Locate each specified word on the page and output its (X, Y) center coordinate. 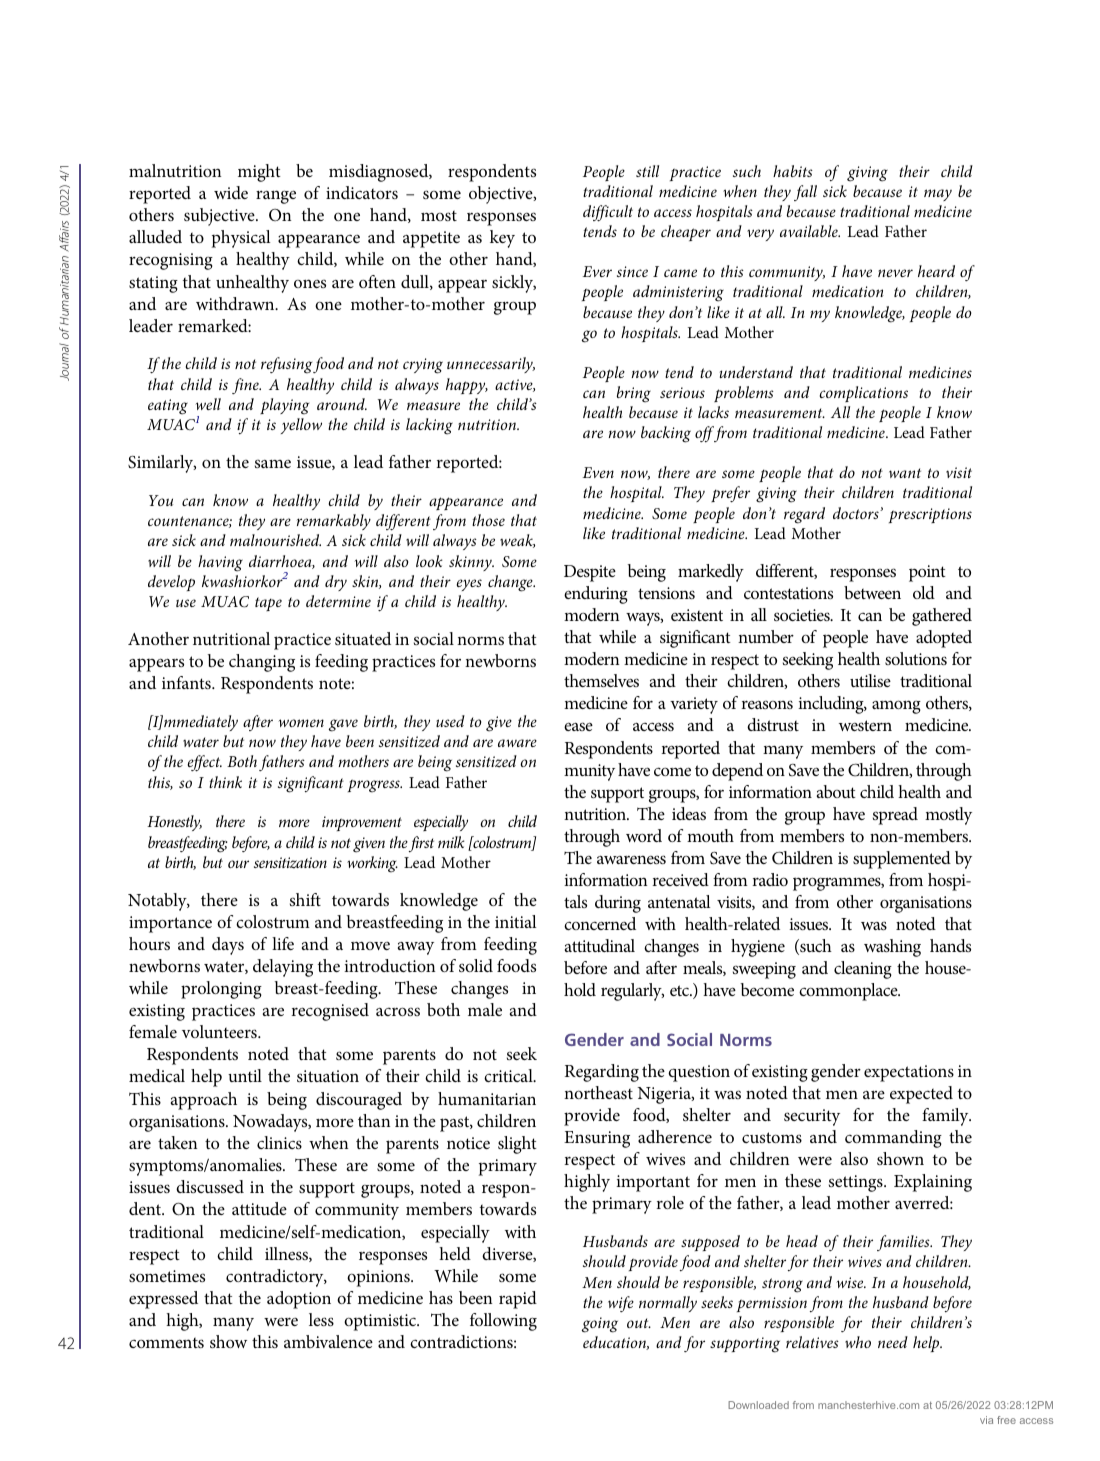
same (273, 463)
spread (895, 816)
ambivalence (328, 1341)
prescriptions (930, 515)
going (600, 1325)
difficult (608, 213)
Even (598, 472)
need (893, 1342)
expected (921, 1095)
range (276, 197)
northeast (598, 1092)
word (644, 835)
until (245, 1075)
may (938, 195)
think (225, 782)
